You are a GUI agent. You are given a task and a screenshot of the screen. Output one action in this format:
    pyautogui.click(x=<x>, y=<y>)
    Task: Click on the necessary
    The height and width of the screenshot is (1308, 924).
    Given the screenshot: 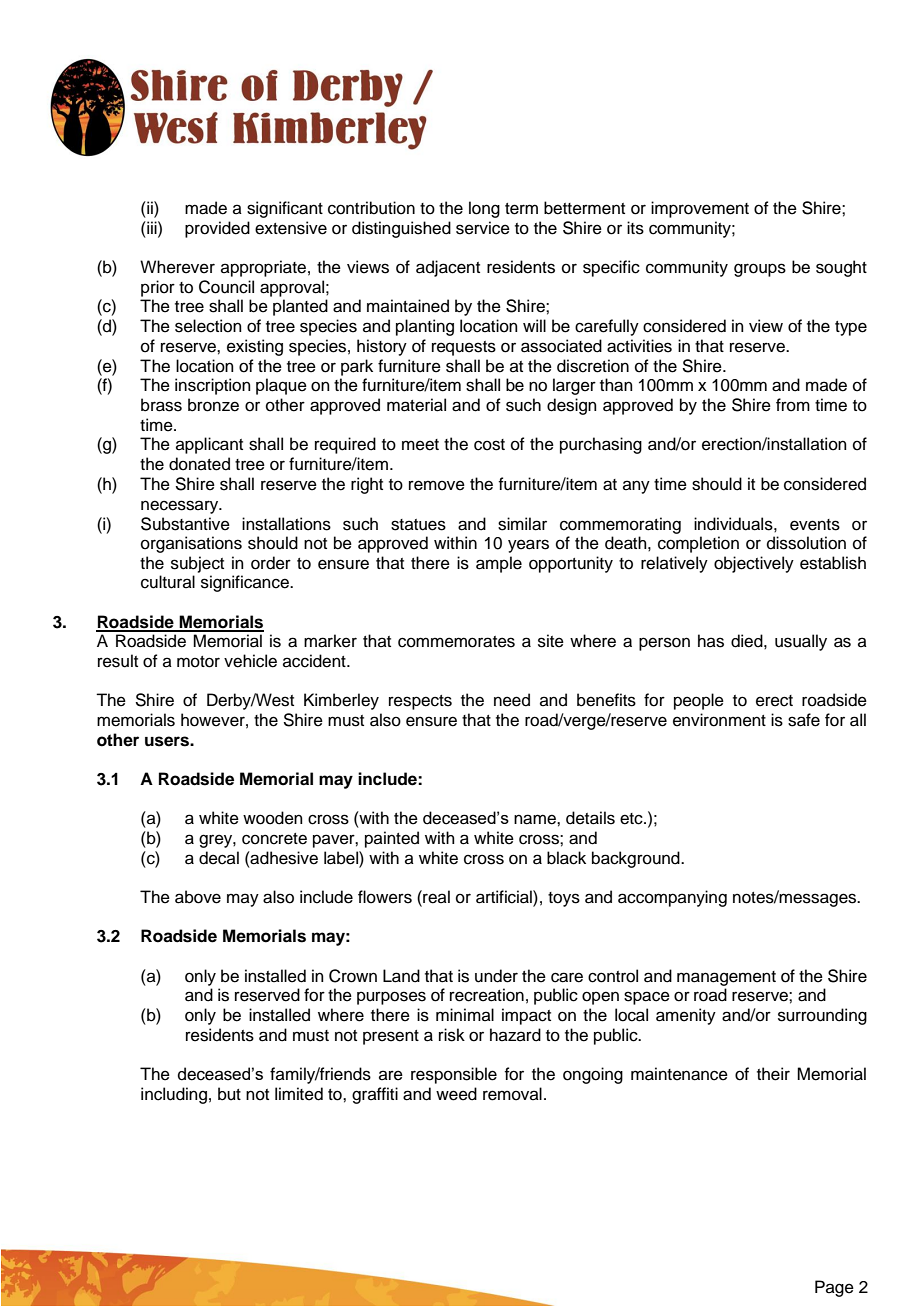 What is the action you would take?
    pyautogui.click(x=181, y=507)
